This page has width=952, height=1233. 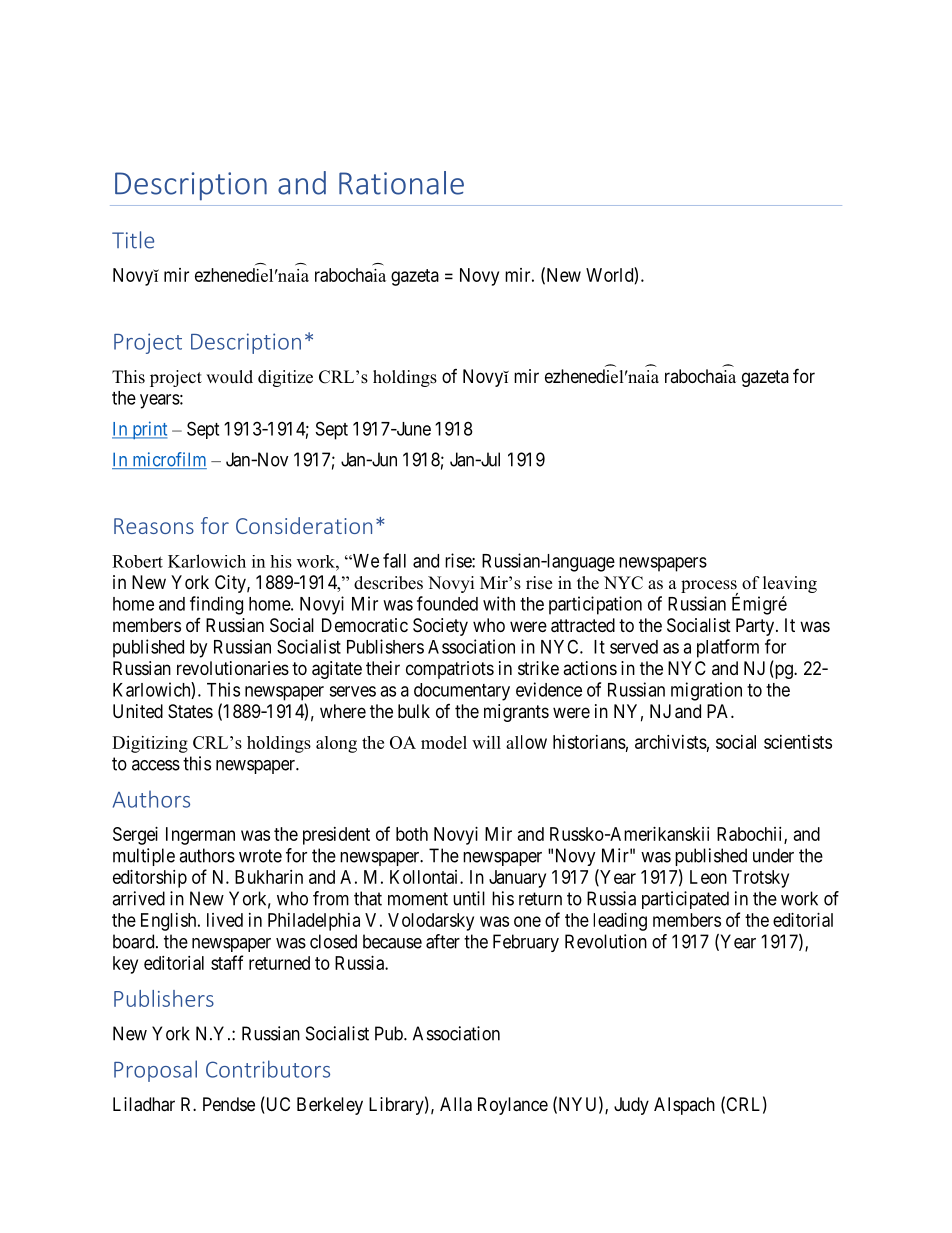 I want to click on would, so click(x=229, y=377).
